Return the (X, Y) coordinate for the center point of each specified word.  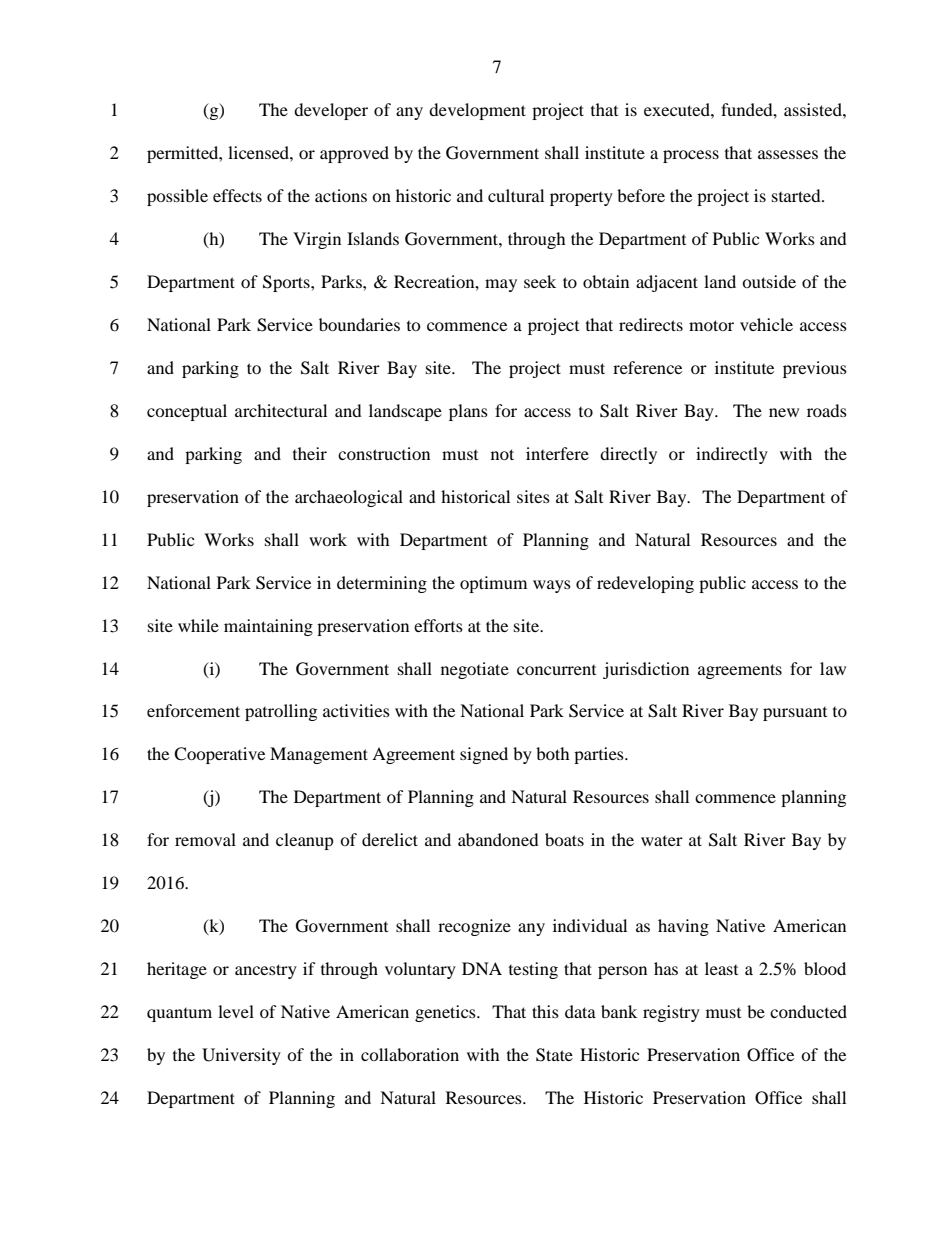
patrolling (281, 712)
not (502, 454)
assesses (788, 154)
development (477, 111)
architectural (281, 410)
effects (237, 195)
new (784, 412)
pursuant (795, 714)
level (236, 1011)
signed (484, 755)
